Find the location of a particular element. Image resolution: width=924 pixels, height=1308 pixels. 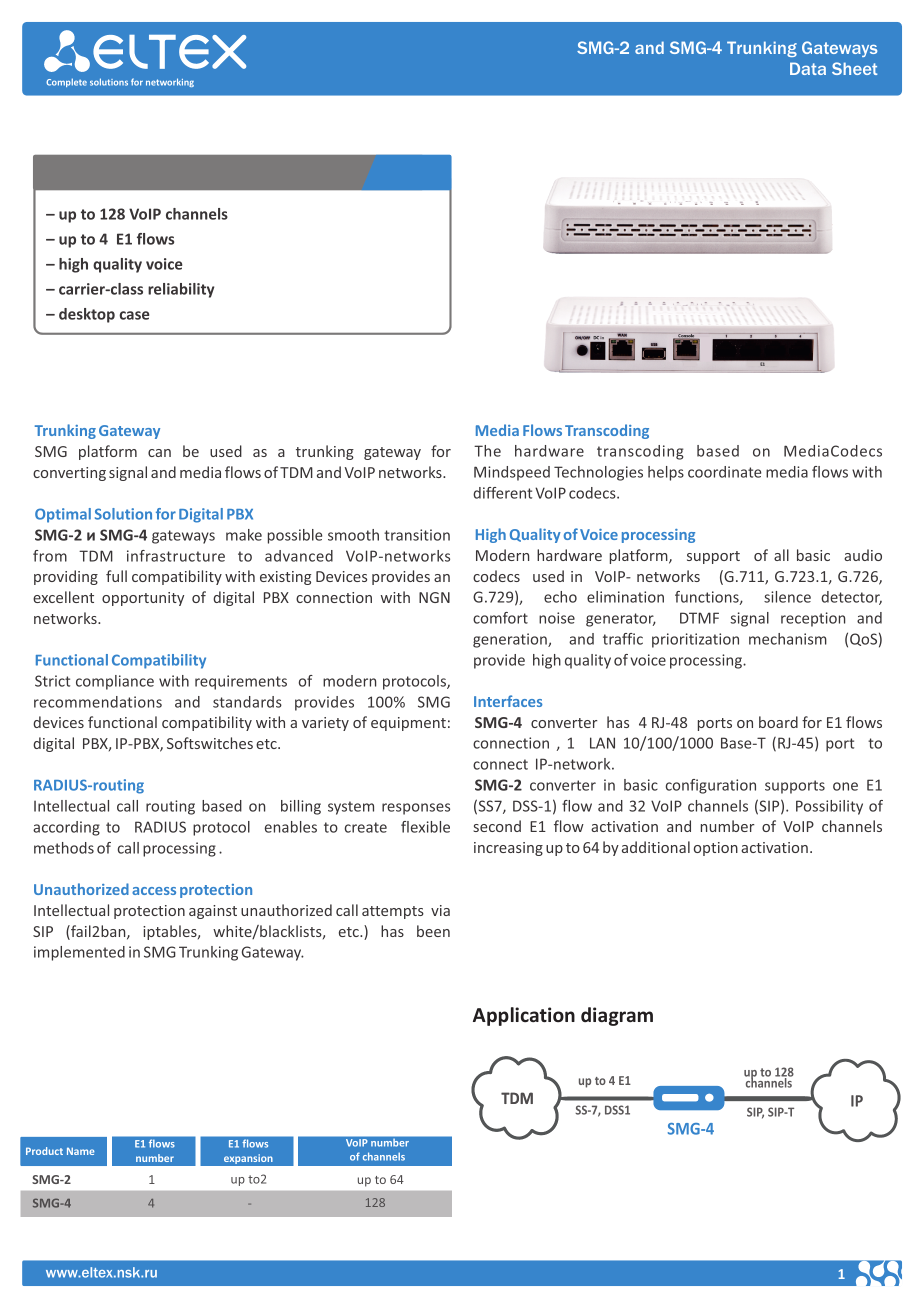

The is located at coordinates (487, 451).
